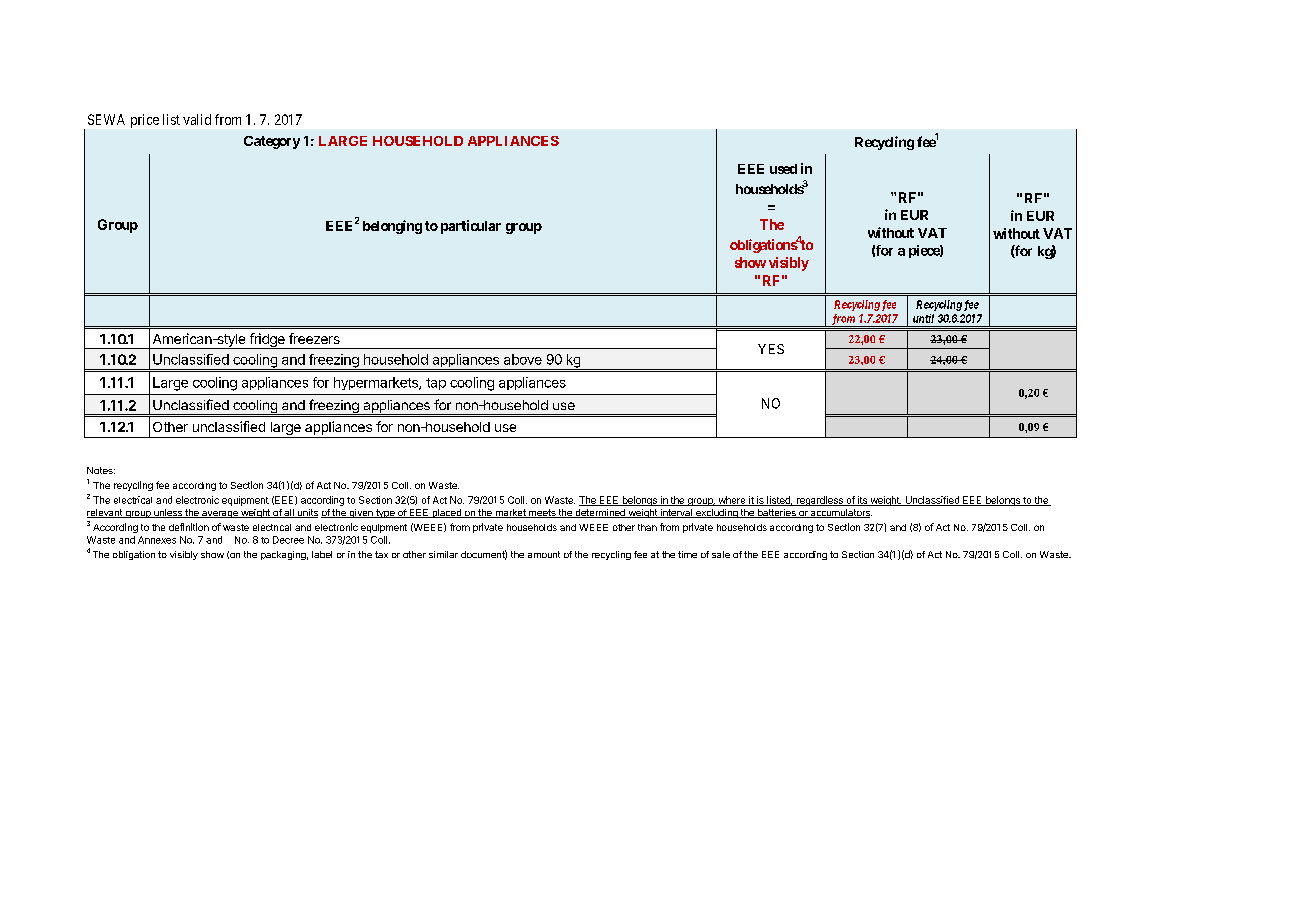 Image resolution: width=1308 pixels, height=924 pixels. Describe the element at coordinates (272, 142) in the image. I see `Category` at that location.
